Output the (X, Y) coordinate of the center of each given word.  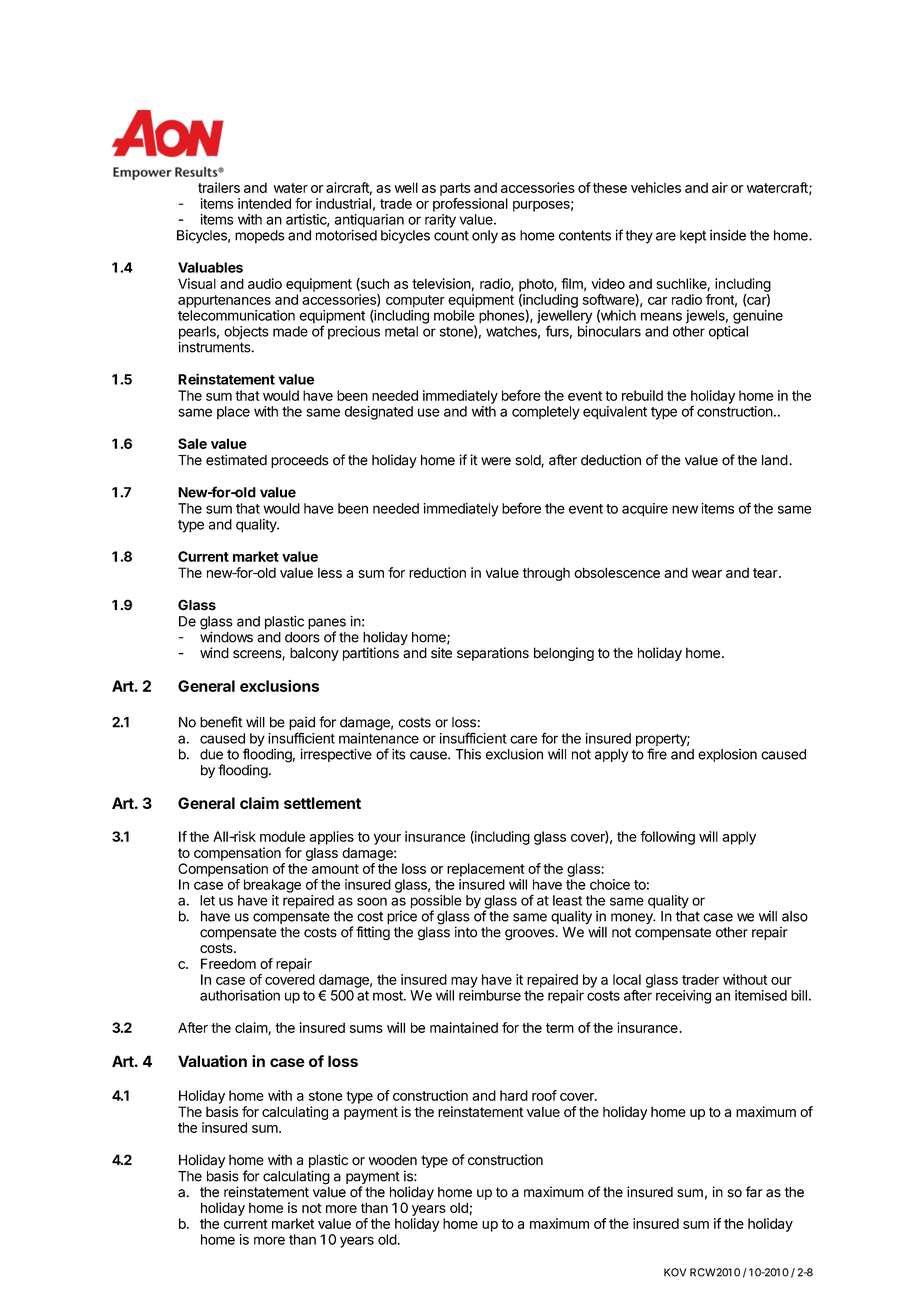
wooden (393, 1160)
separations (493, 654)
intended (264, 203)
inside (728, 235)
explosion (727, 755)
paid (302, 725)
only (485, 237)
